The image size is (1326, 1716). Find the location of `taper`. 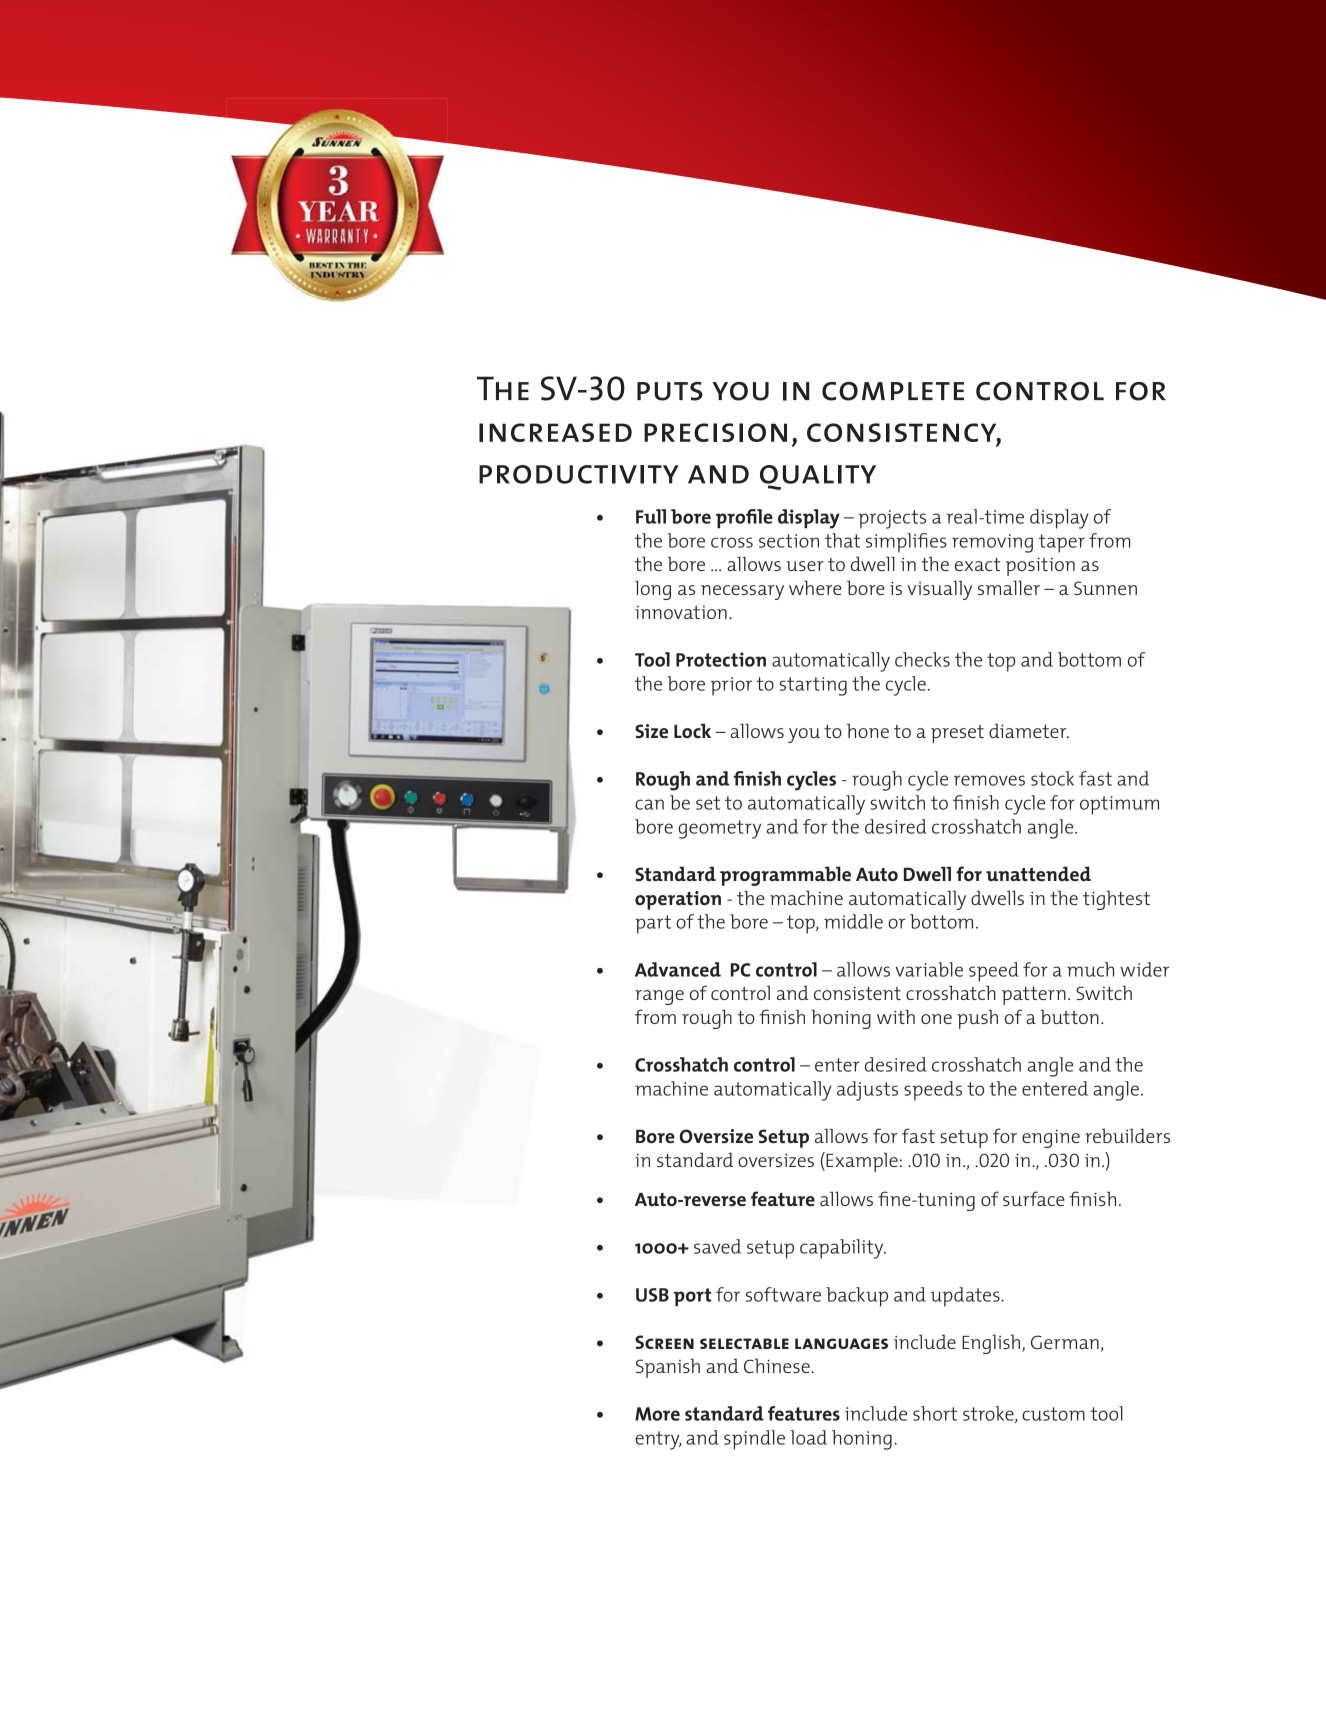

taper is located at coordinates (1062, 543).
